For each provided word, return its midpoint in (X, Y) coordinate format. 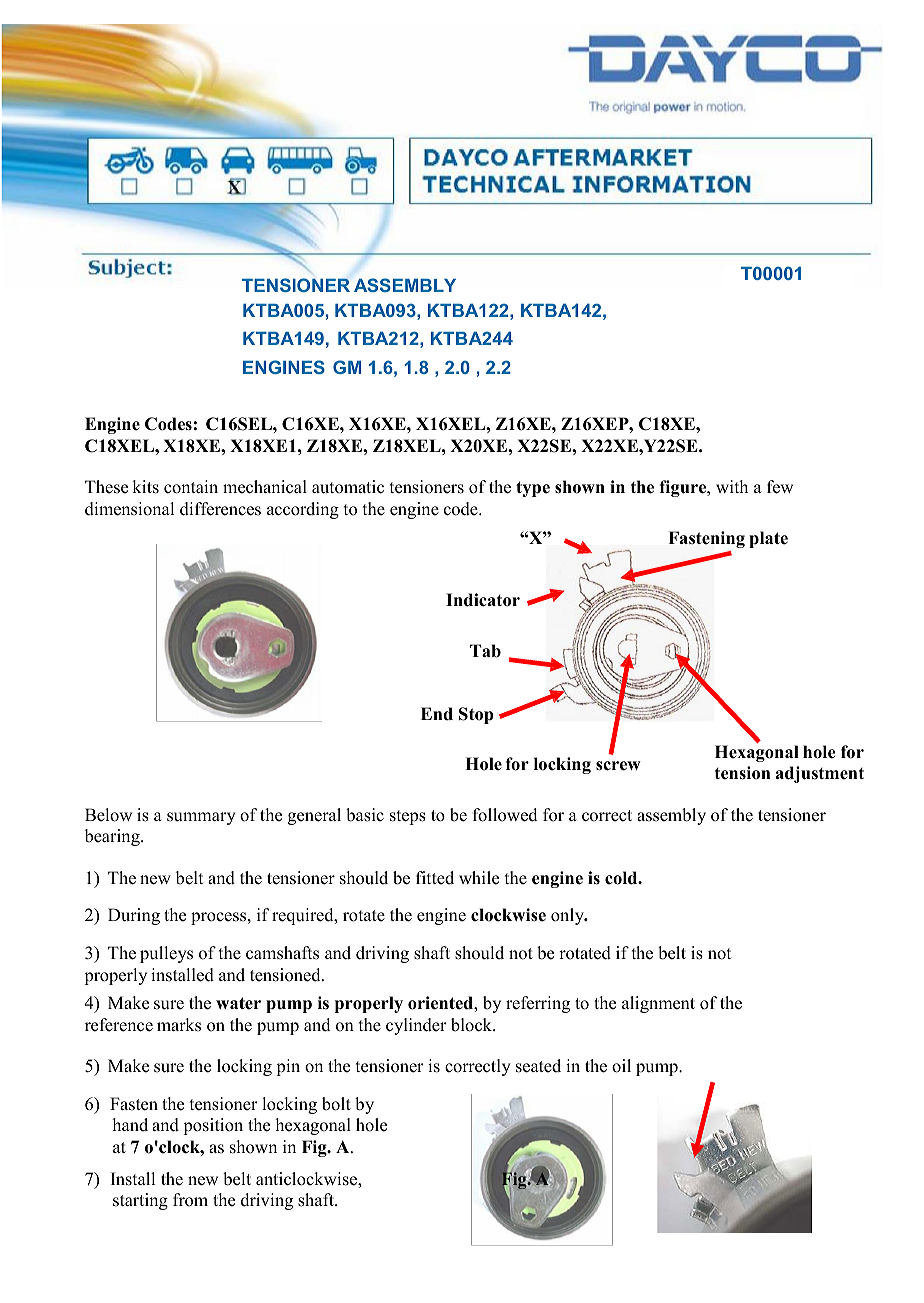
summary (201, 818)
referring (538, 1004)
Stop (476, 715)
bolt (336, 1104)
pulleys (166, 954)
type (533, 489)
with (732, 486)
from (190, 1200)
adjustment (820, 774)
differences (220, 509)
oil (621, 1066)
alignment (658, 1004)
